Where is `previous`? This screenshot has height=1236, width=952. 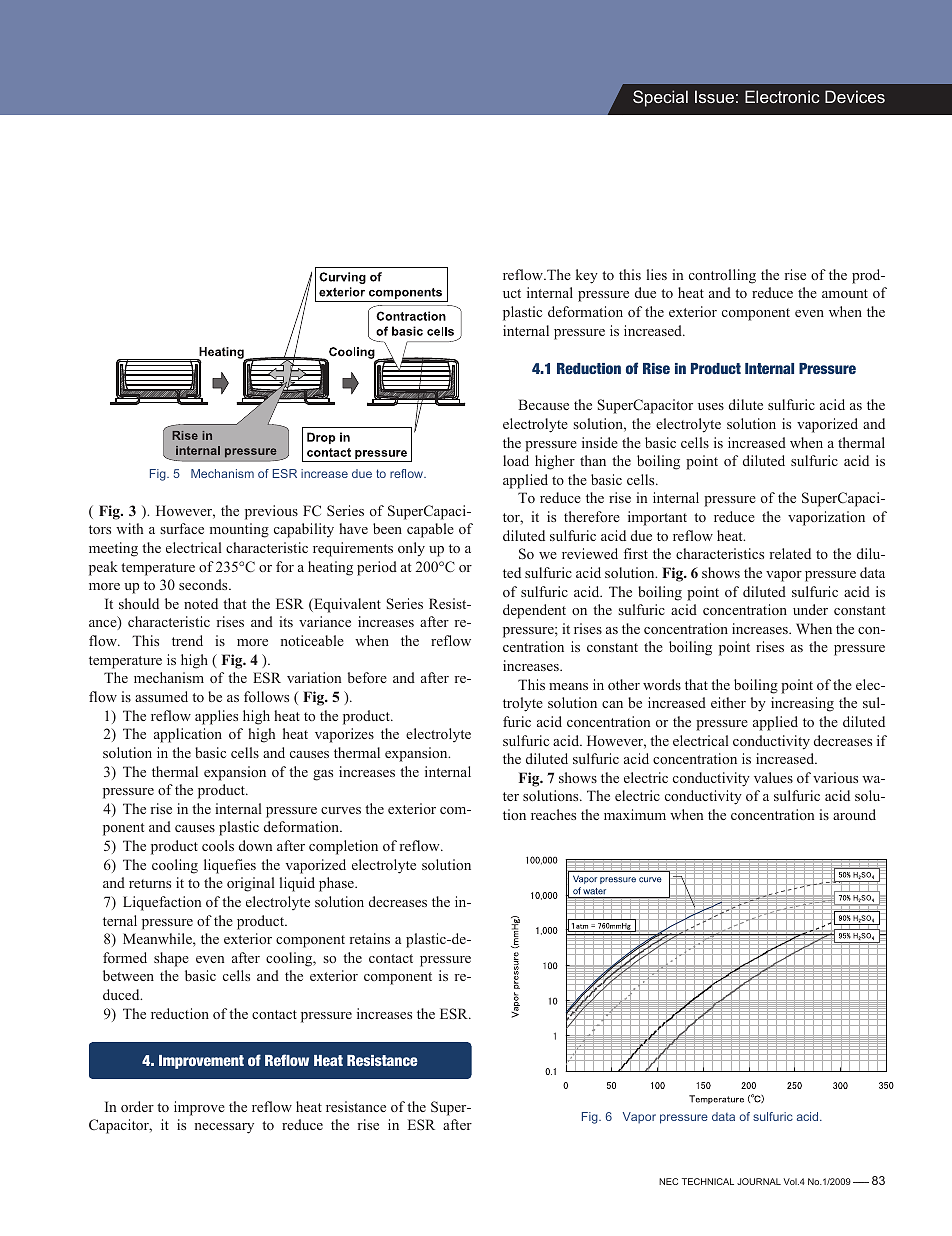 previous is located at coordinates (271, 512).
